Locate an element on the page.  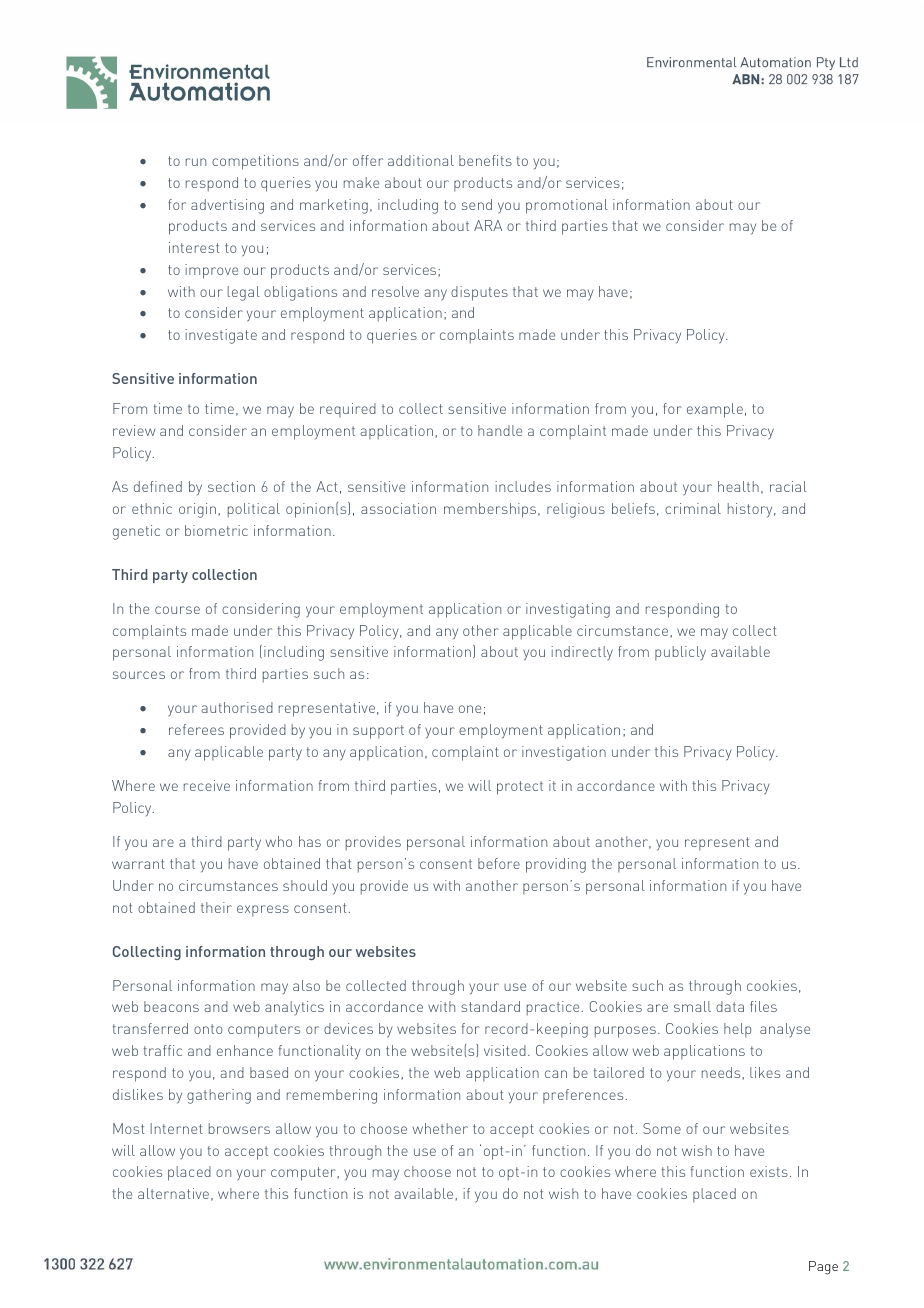
section is located at coordinates (231, 486).
